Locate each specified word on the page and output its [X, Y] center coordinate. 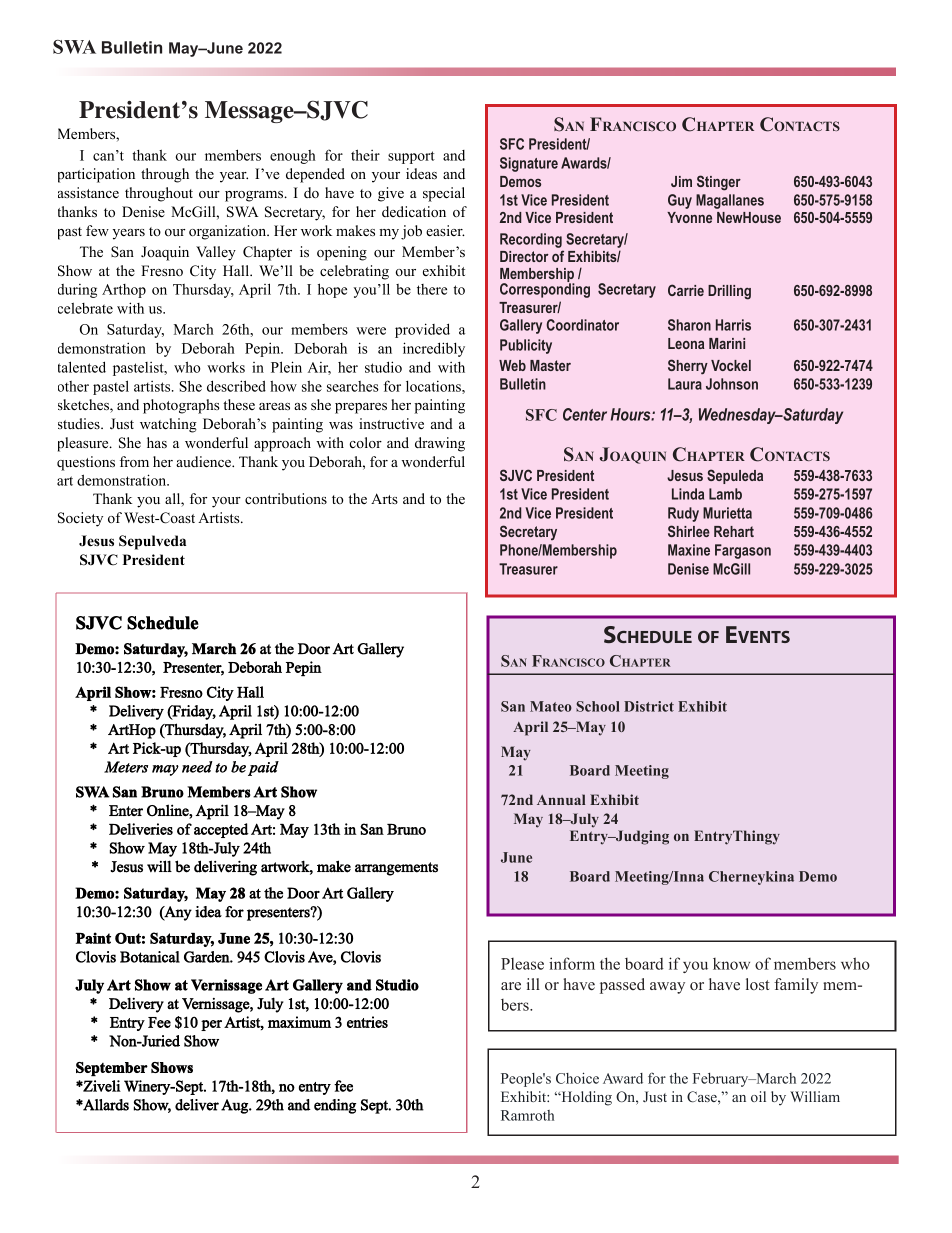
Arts [384, 498]
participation [96, 175]
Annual [561, 799]
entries [367, 1022]
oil [758, 1096]
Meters [126, 767]
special [444, 194]
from [134, 461]
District [649, 706]
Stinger [719, 183]
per [211, 1025]
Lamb [725, 494]
